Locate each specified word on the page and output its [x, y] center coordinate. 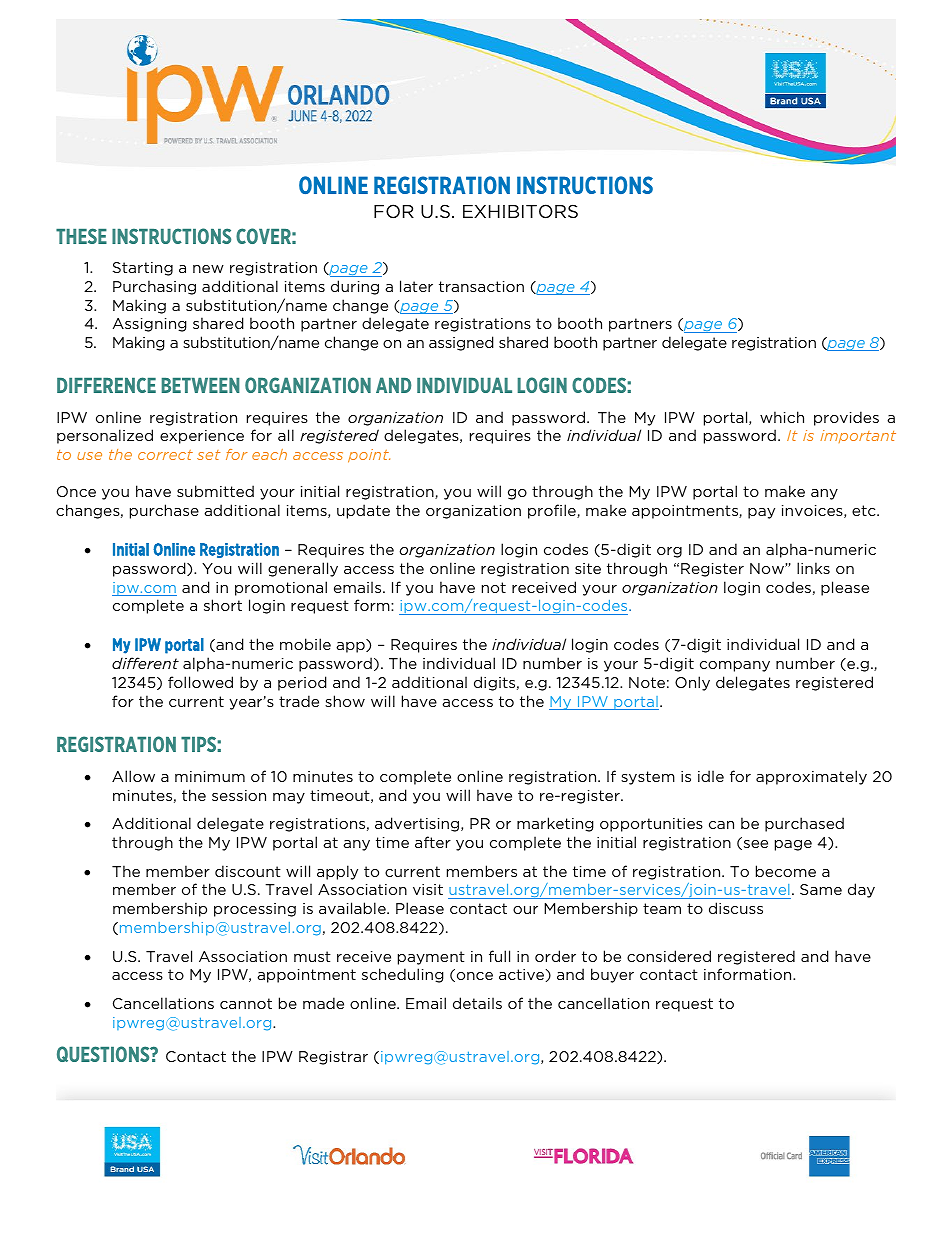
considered [669, 956]
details [477, 1003]
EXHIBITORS [520, 211]
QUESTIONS [104, 1054]
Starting [143, 269]
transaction [481, 286]
